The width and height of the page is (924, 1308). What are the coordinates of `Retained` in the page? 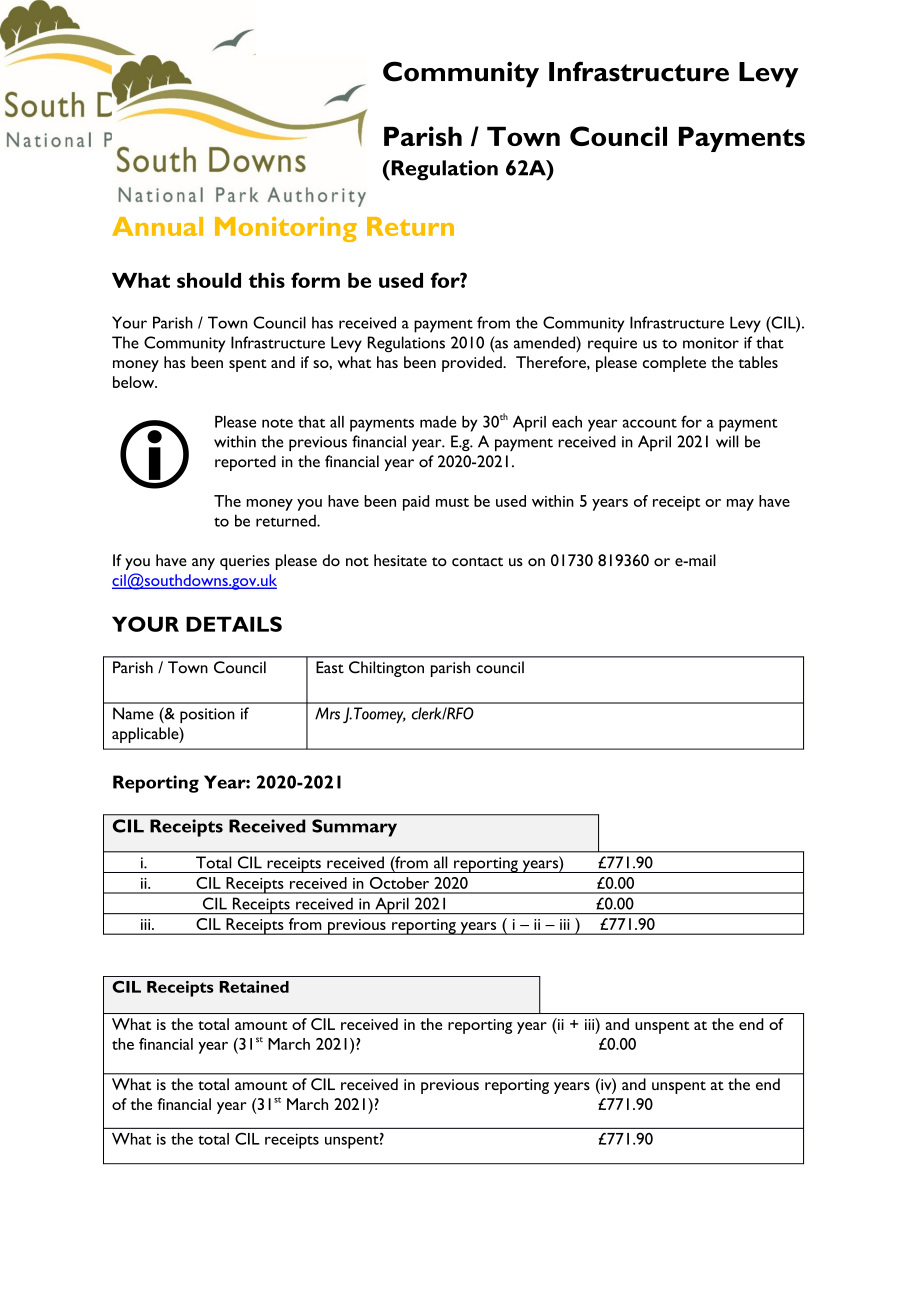 It's located at (254, 987).
